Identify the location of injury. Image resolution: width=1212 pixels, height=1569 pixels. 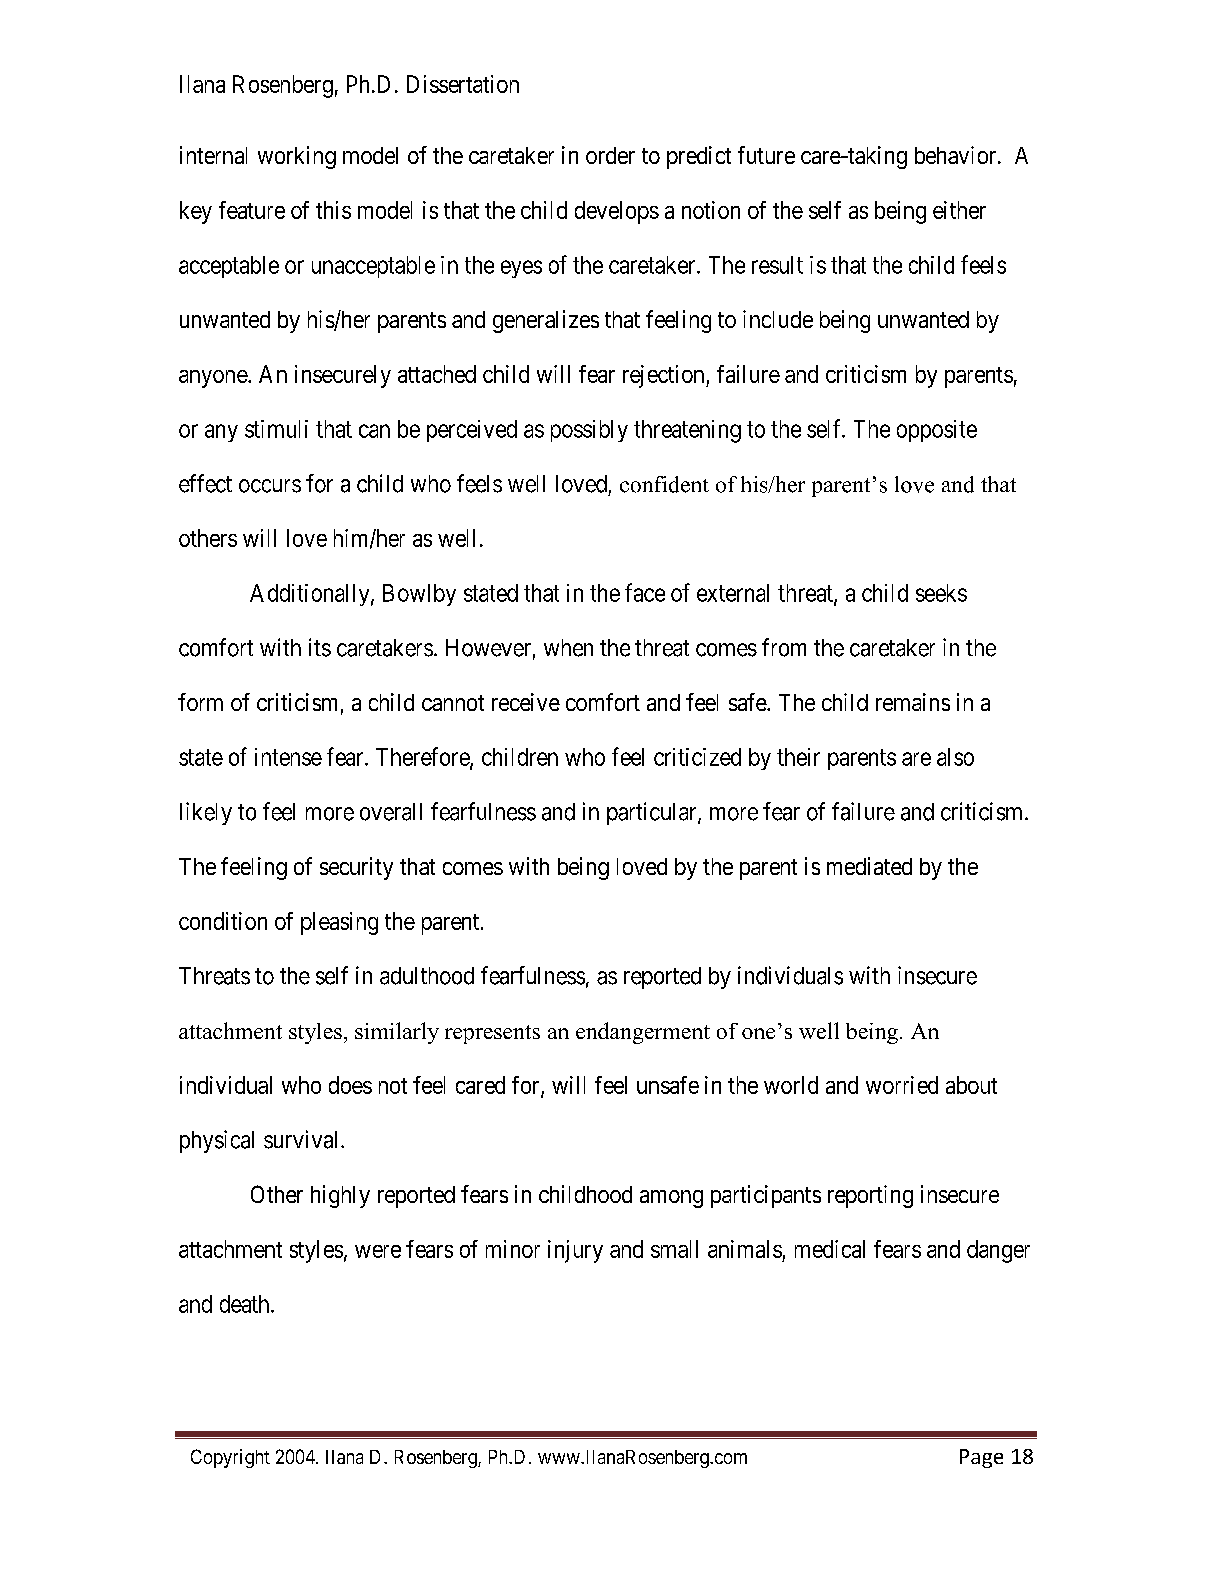
(575, 1251).
